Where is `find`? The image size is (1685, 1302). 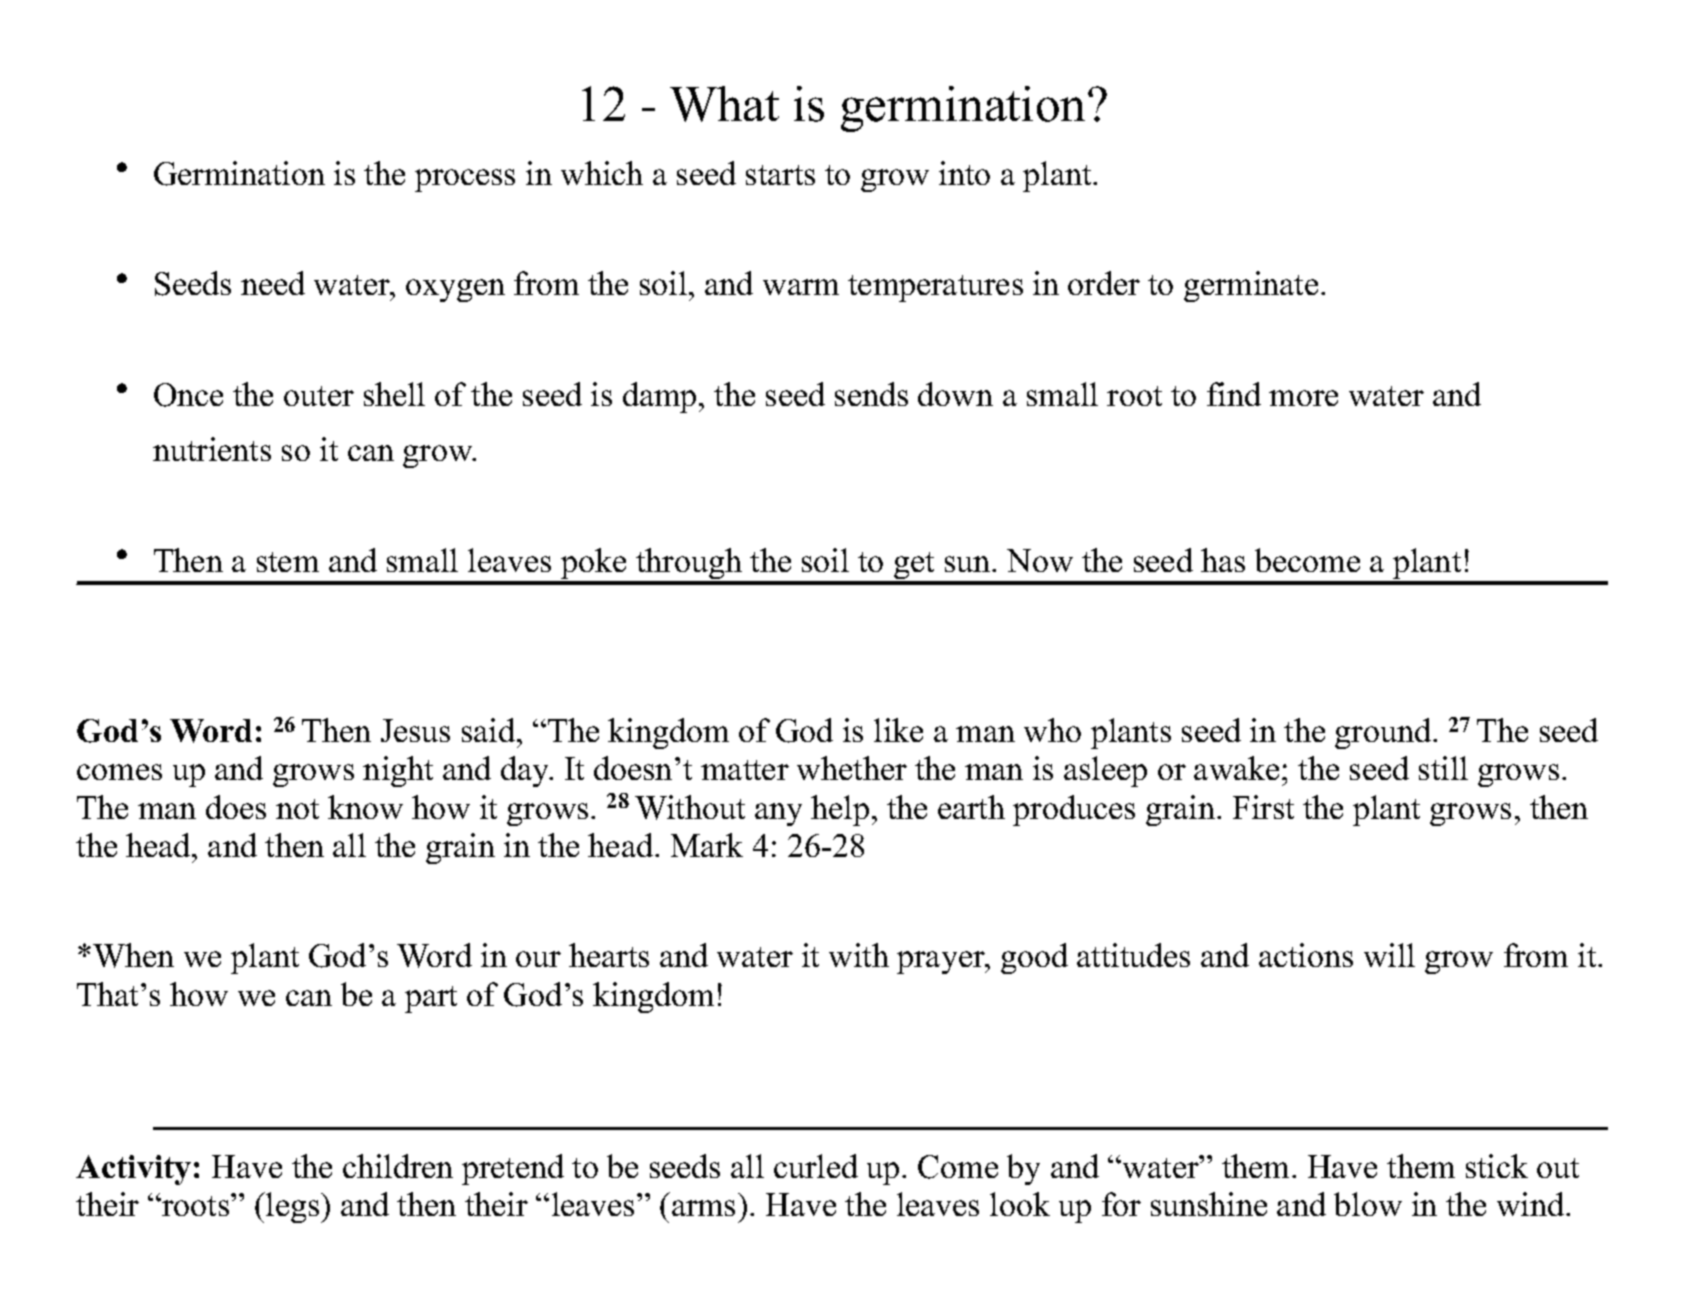 find is located at coordinates (1234, 394).
